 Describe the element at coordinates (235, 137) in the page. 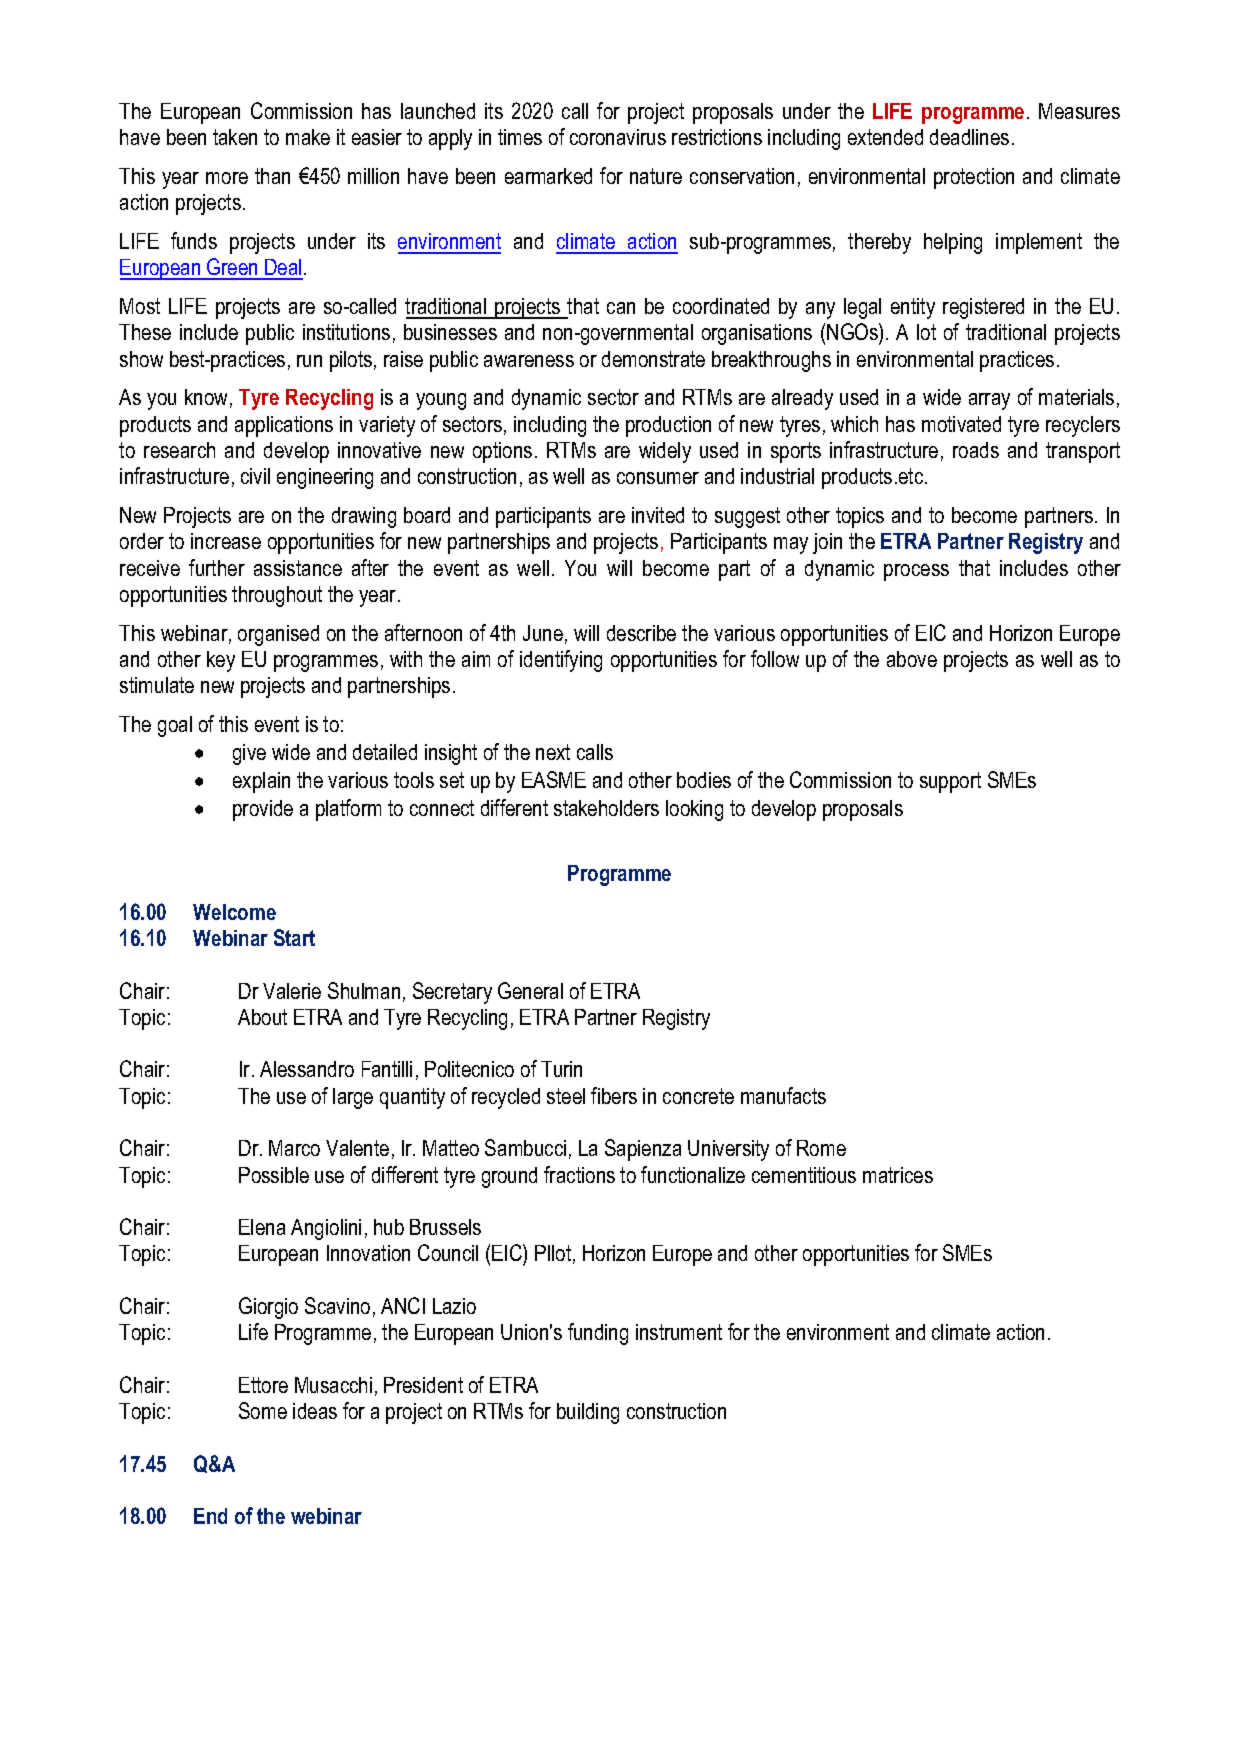

I see `taken` at that location.
